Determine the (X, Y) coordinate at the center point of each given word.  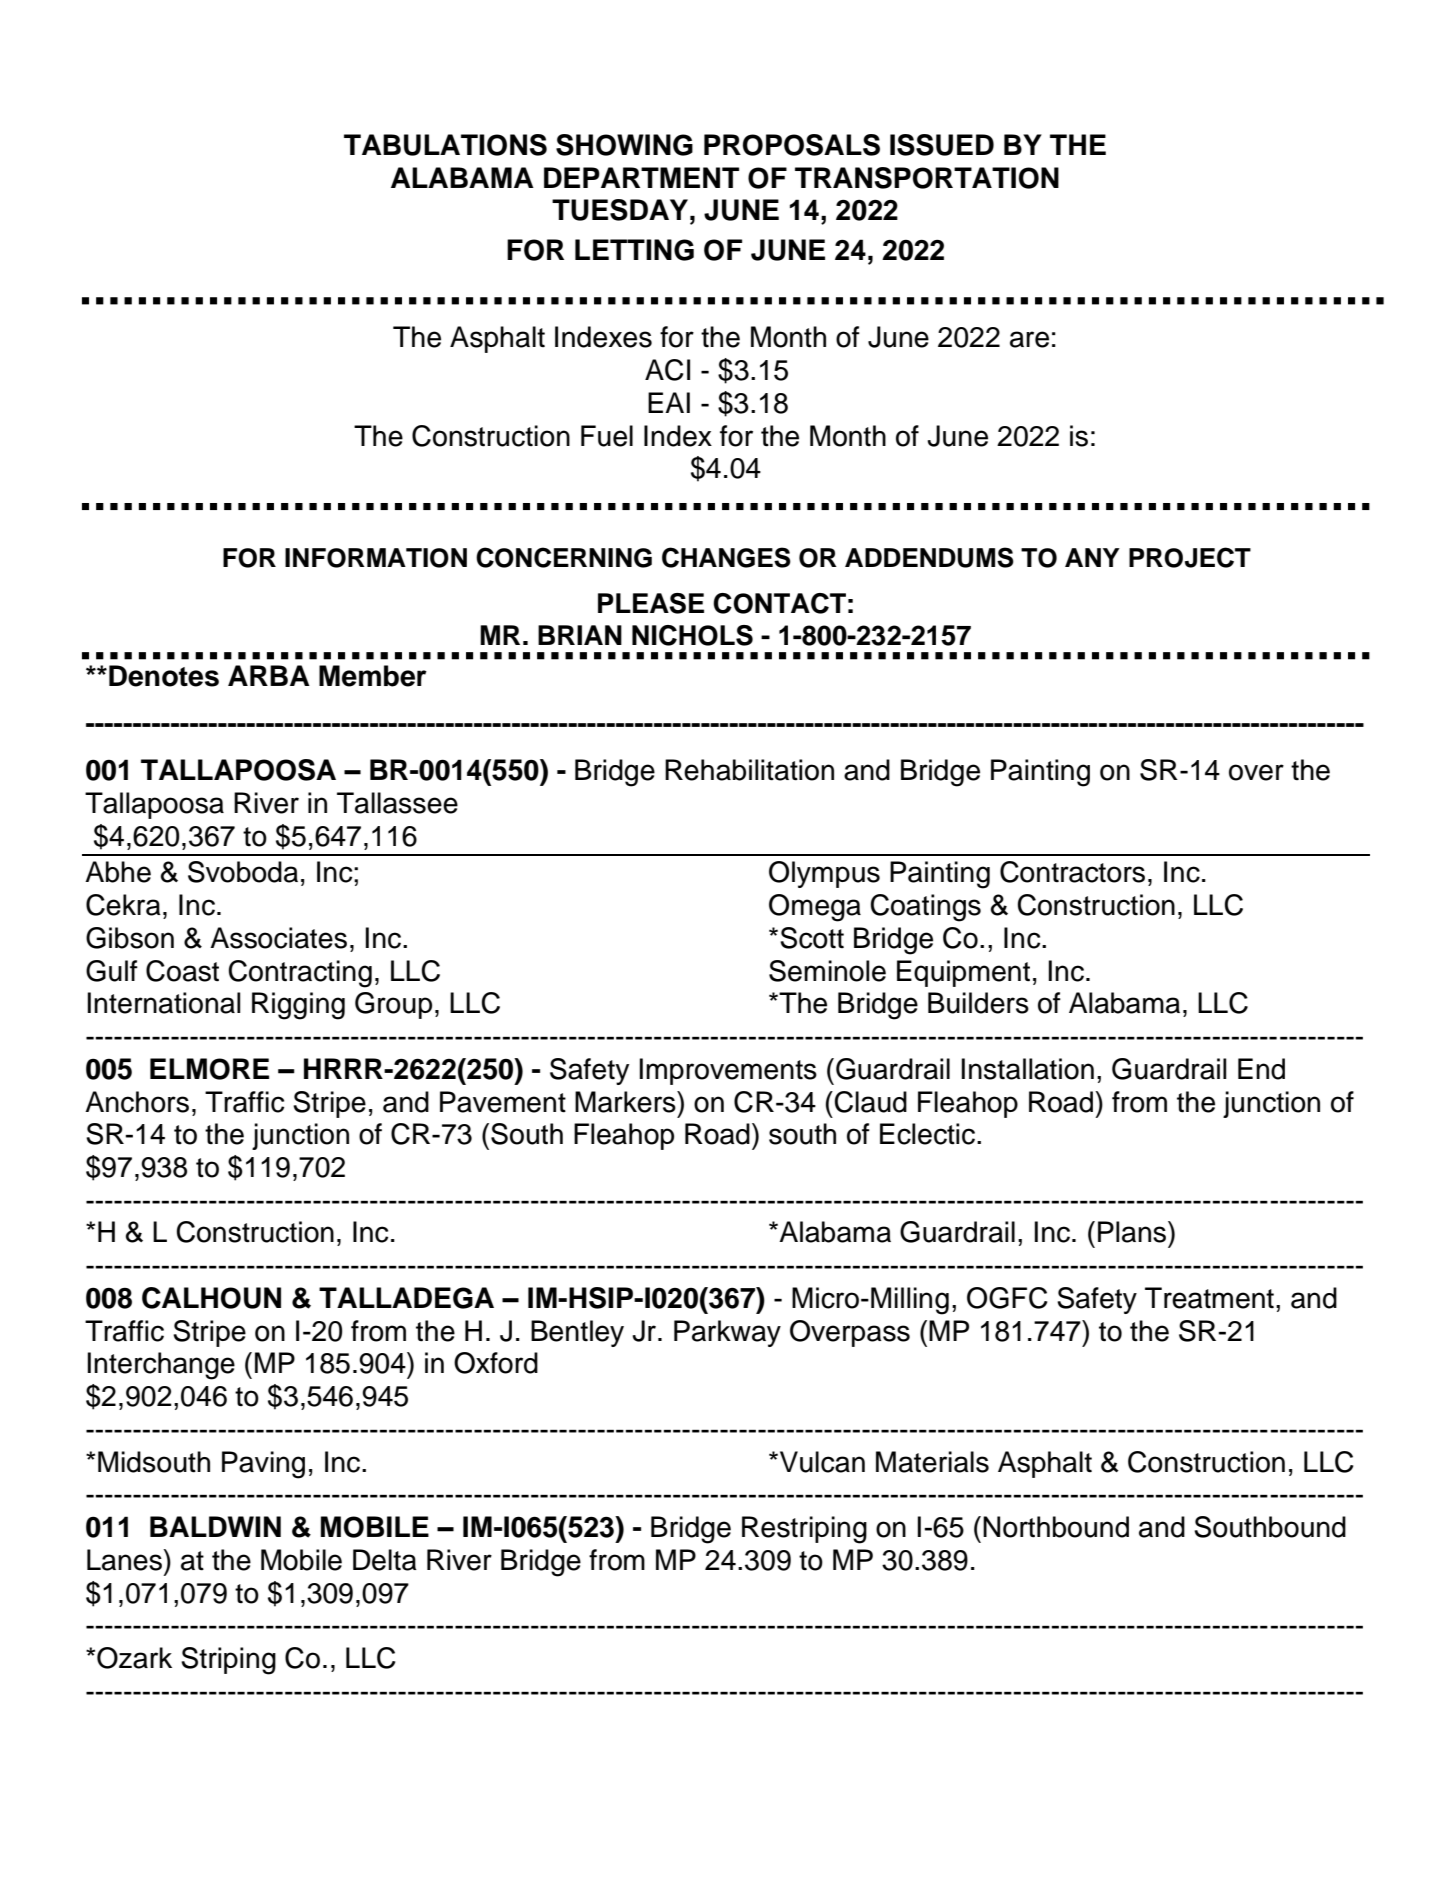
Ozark (134, 1658)
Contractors (1072, 872)
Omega (815, 908)
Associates (278, 938)
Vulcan (821, 1462)
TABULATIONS (445, 145)
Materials (932, 1462)
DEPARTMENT (641, 177)
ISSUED (942, 145)
